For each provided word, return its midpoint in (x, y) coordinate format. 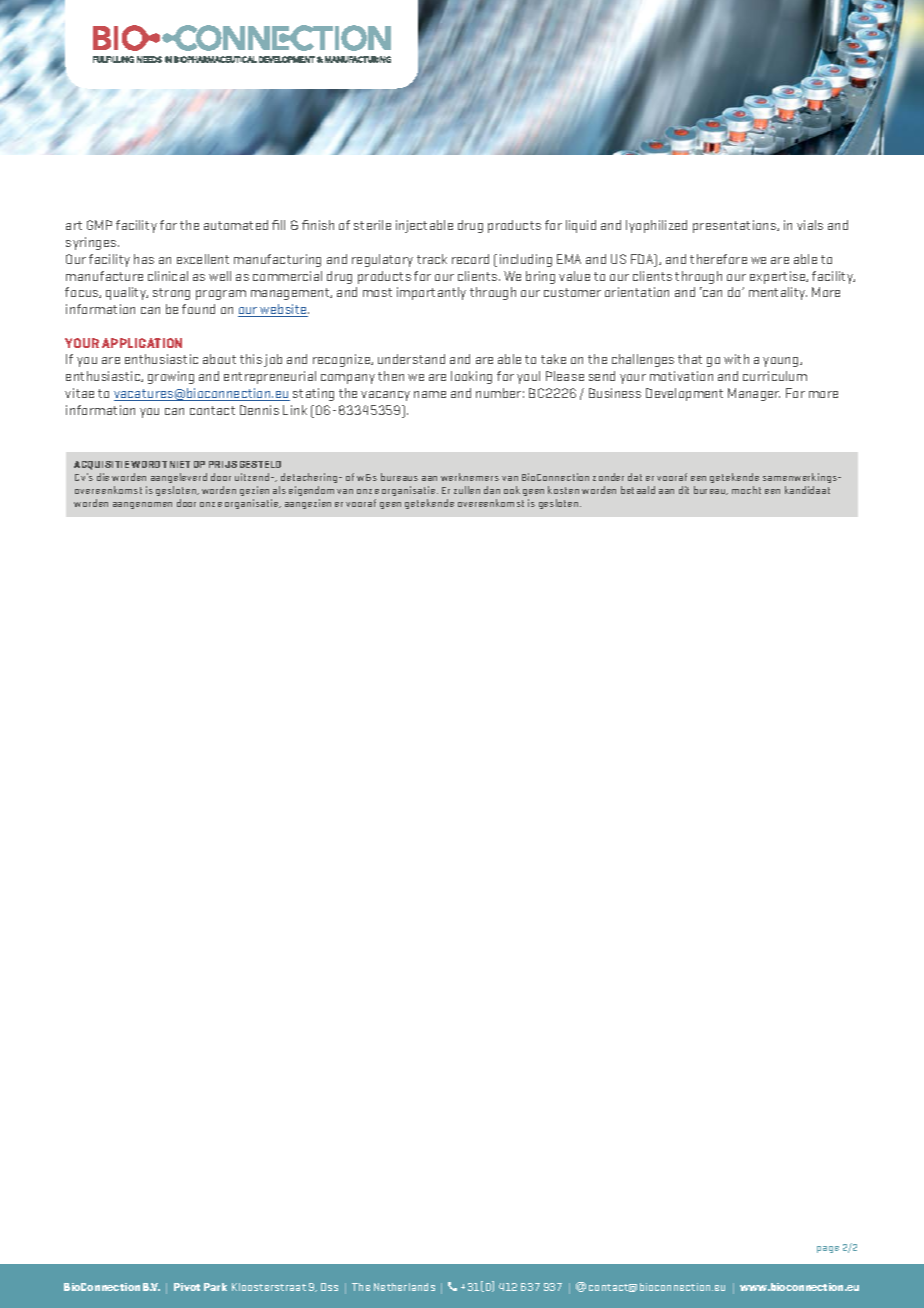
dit (684, 490)
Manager (754, 394)
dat (635, 477)
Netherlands (404, 1287)
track (432, 259)
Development (684, 394)
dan (492, 490)
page (828, 1249)
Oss (329, 1287)
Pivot (187, 1287)
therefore (718, 259)
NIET (180, 464)
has (144, 259)
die (103, 477)
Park (215, 1287)
